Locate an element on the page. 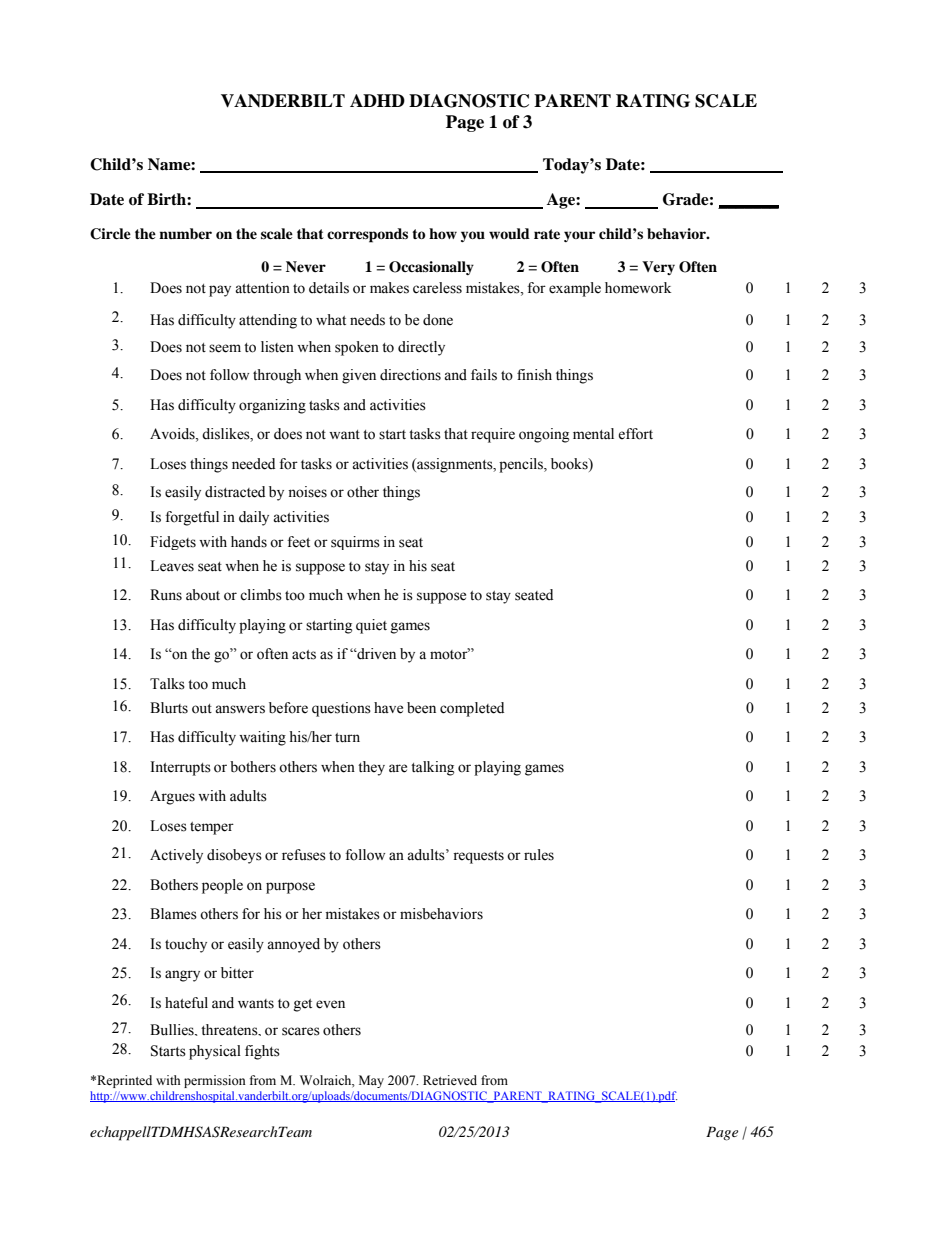 Image resolution: width=952 pixels, height=1233 pixels. needed is located at coordinates (253, 464).
